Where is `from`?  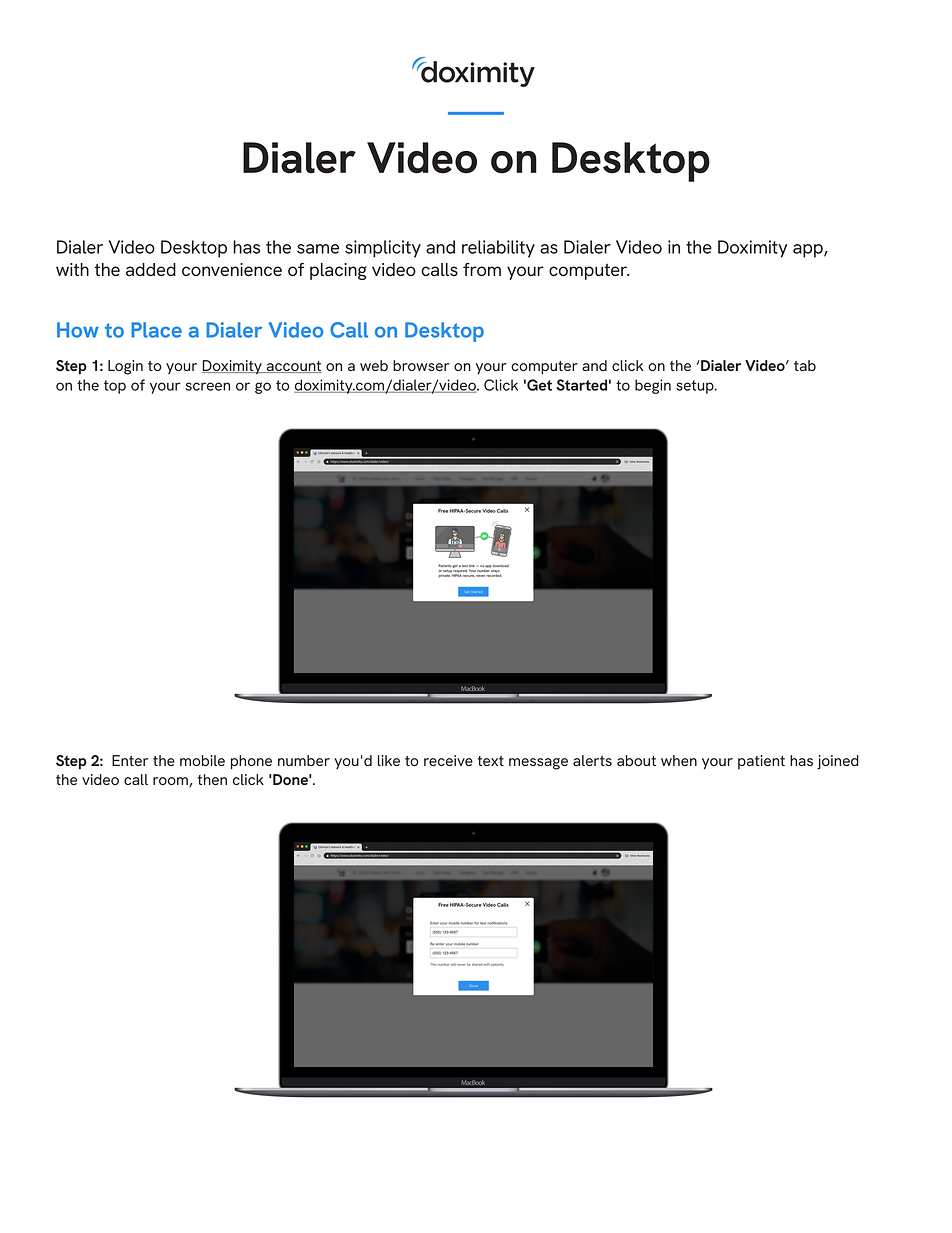 from is located at coordinates (482, 269).
